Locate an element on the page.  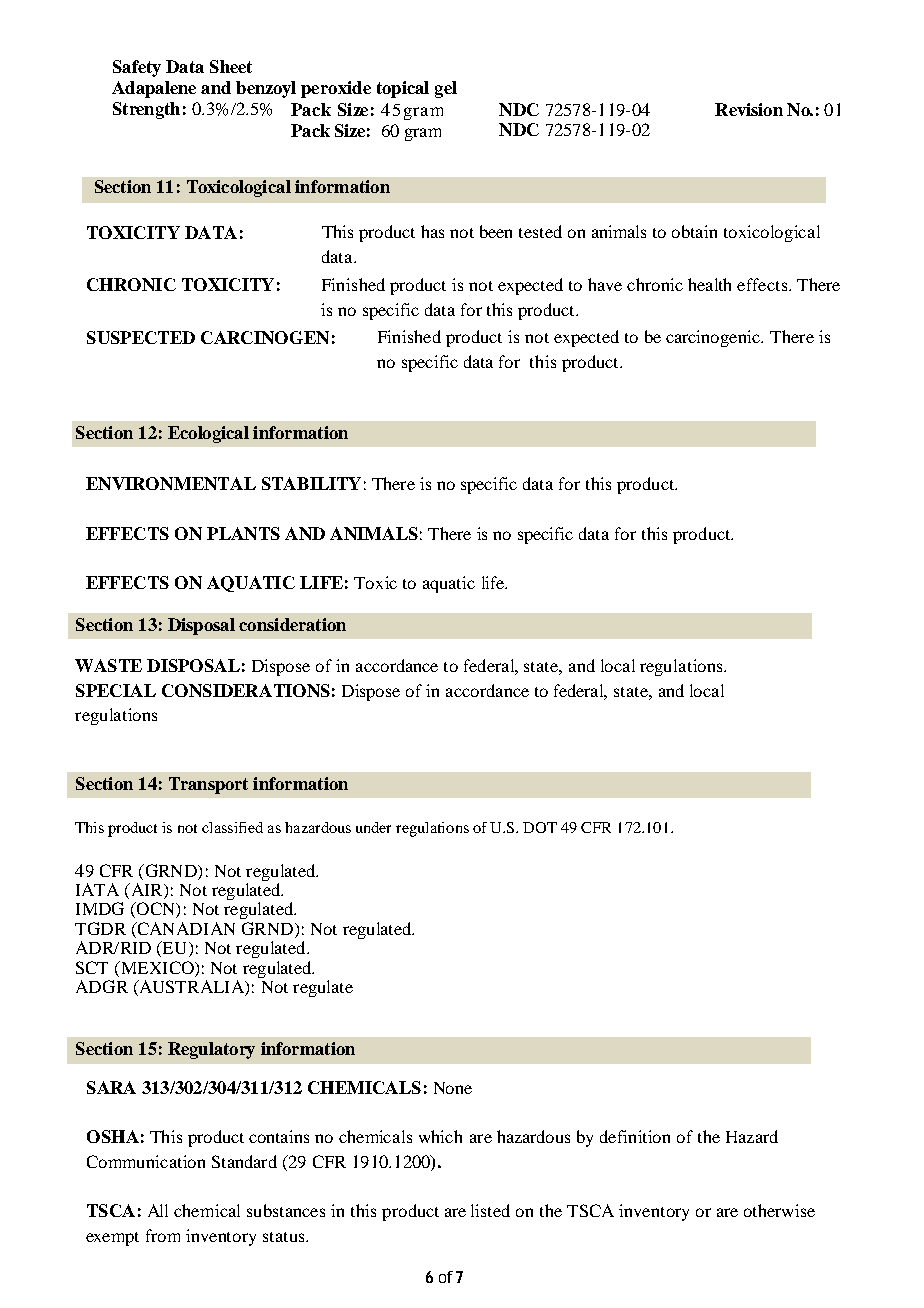
STABILITY is located at coordinates (311, 483).
